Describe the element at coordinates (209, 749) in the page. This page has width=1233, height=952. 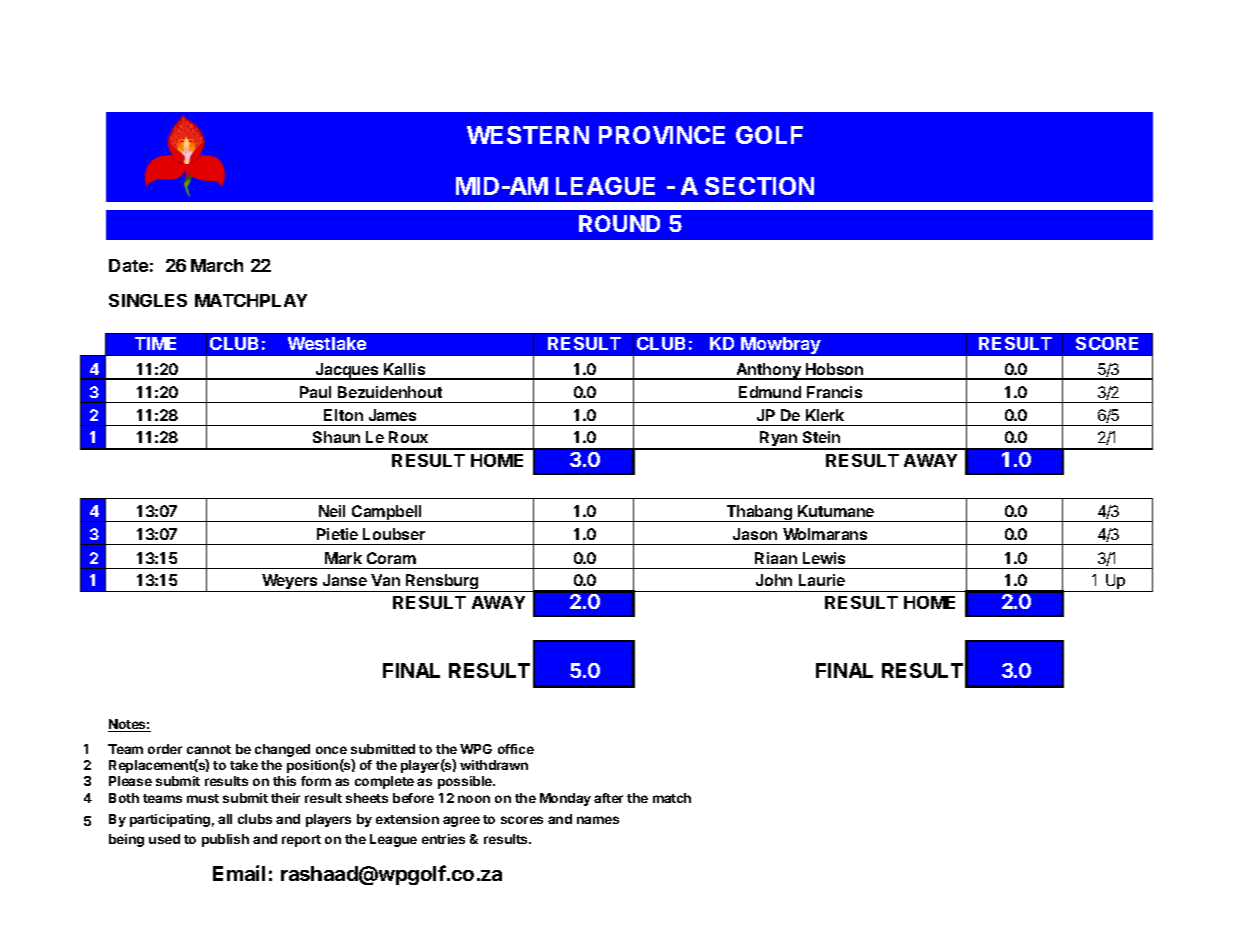
I see `cannot` at that location.
